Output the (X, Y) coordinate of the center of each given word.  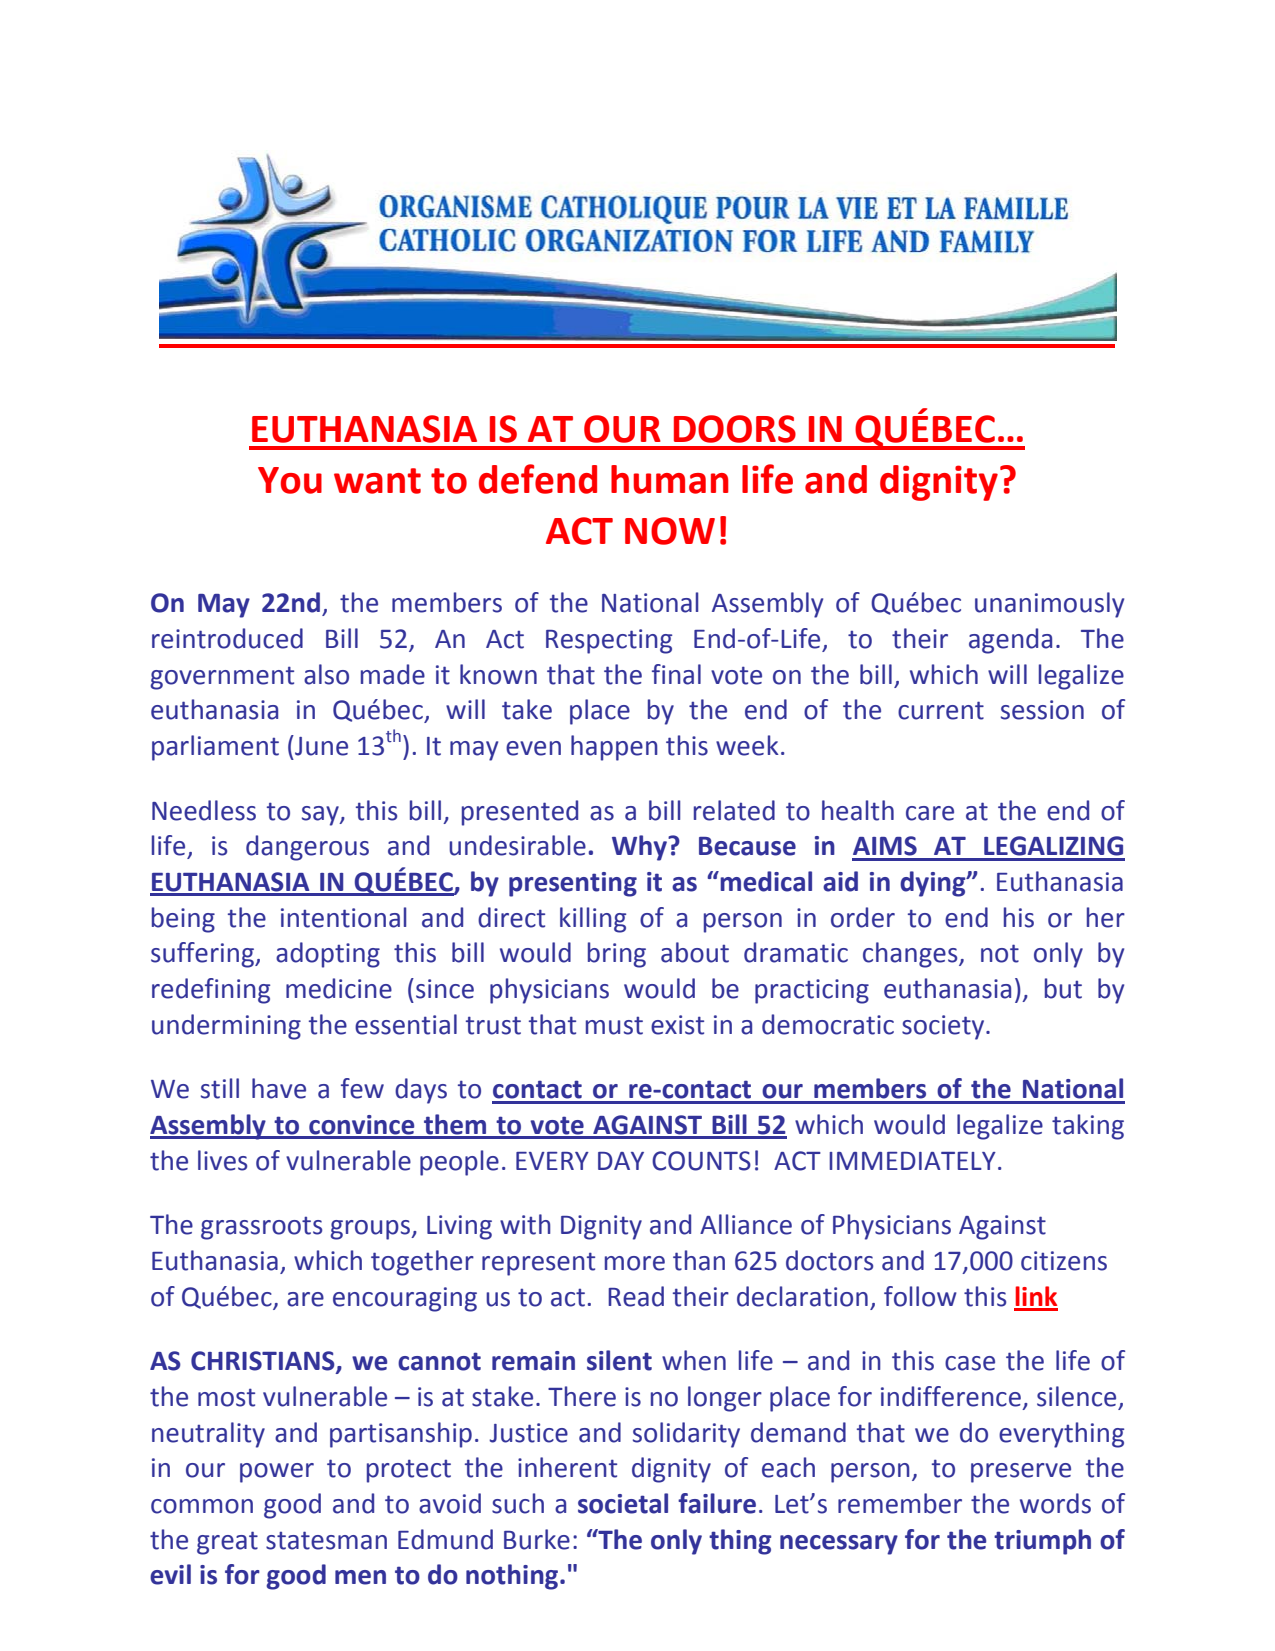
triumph (1042, 1542)
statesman (326, 1540)
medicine (339, 988)
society (944, 1027)
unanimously (1049, 605)
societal (623, 1503)
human (670, 479)
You (290, 480)
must (614, 1026)
